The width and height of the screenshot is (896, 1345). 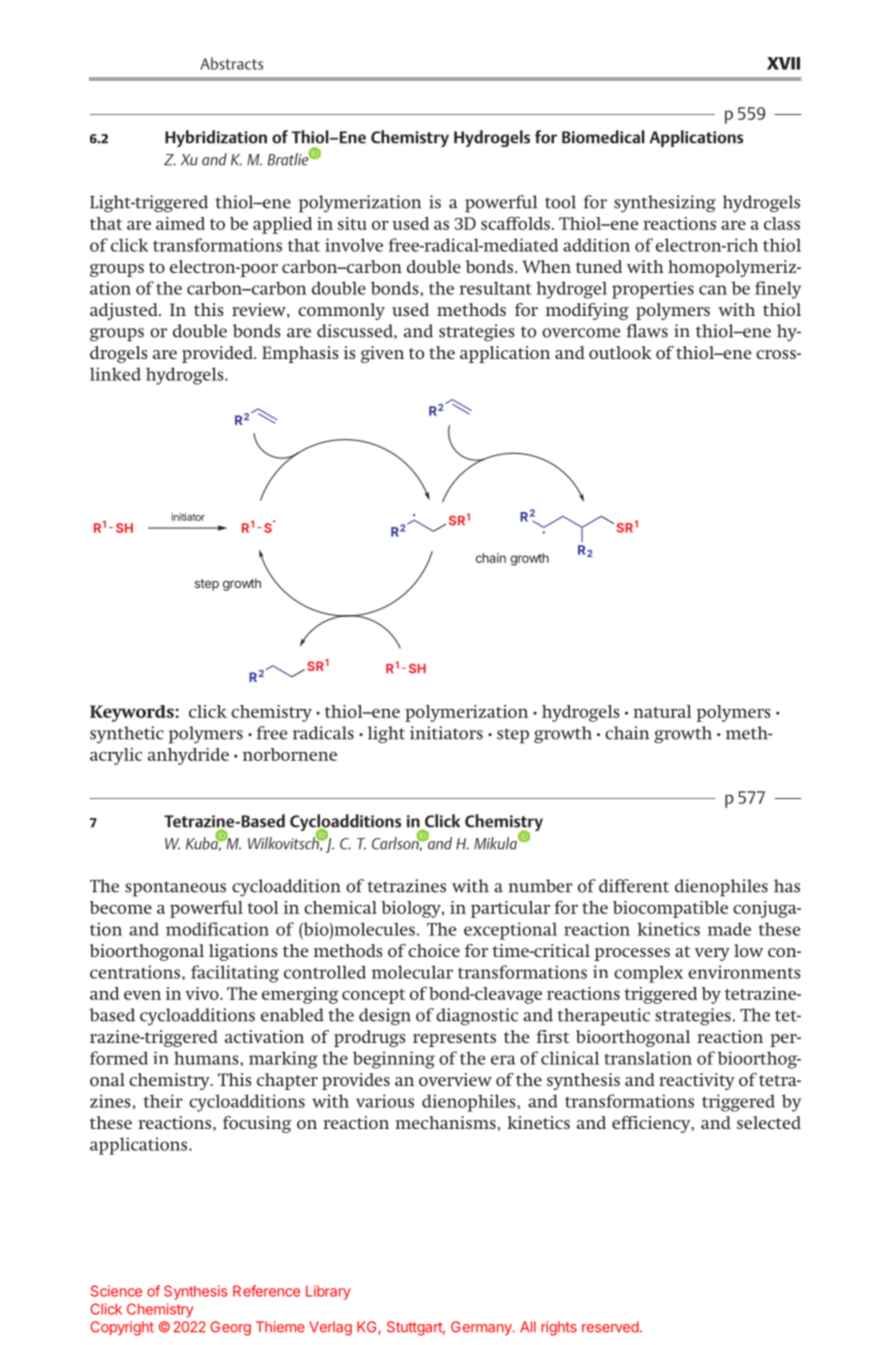 I want to click on given, so click(x=382, y=354).
